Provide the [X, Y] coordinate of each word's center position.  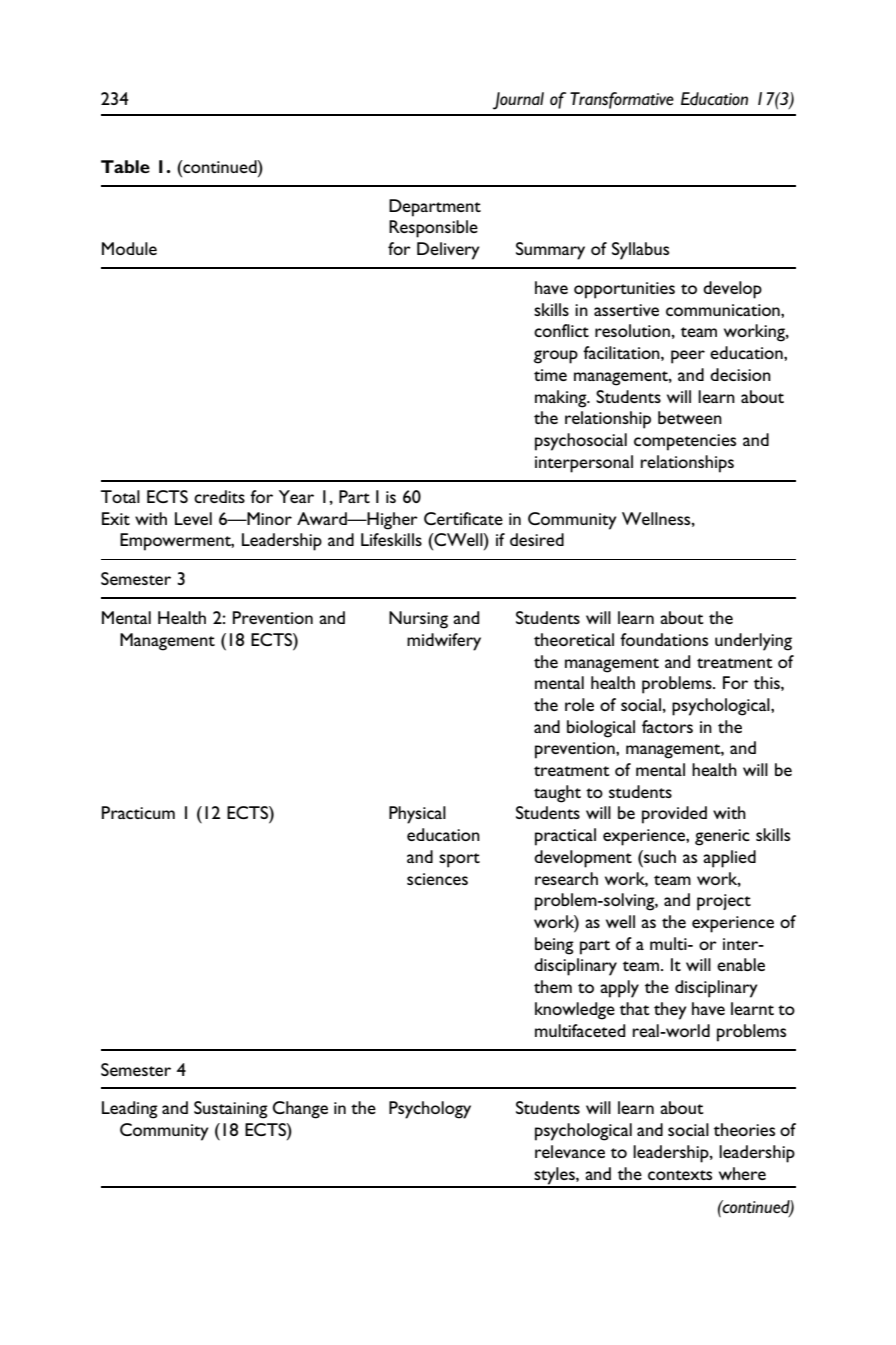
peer [688, 357]
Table [125, 166]
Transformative [622, 100]
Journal [518, 101]
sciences [437, 879]
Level [193, 518]
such [659, 856]
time [550, 375]
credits [219, 496]
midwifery [444, 642]
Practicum [138, 812]
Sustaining [231, 1110]
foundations [664, 639]
